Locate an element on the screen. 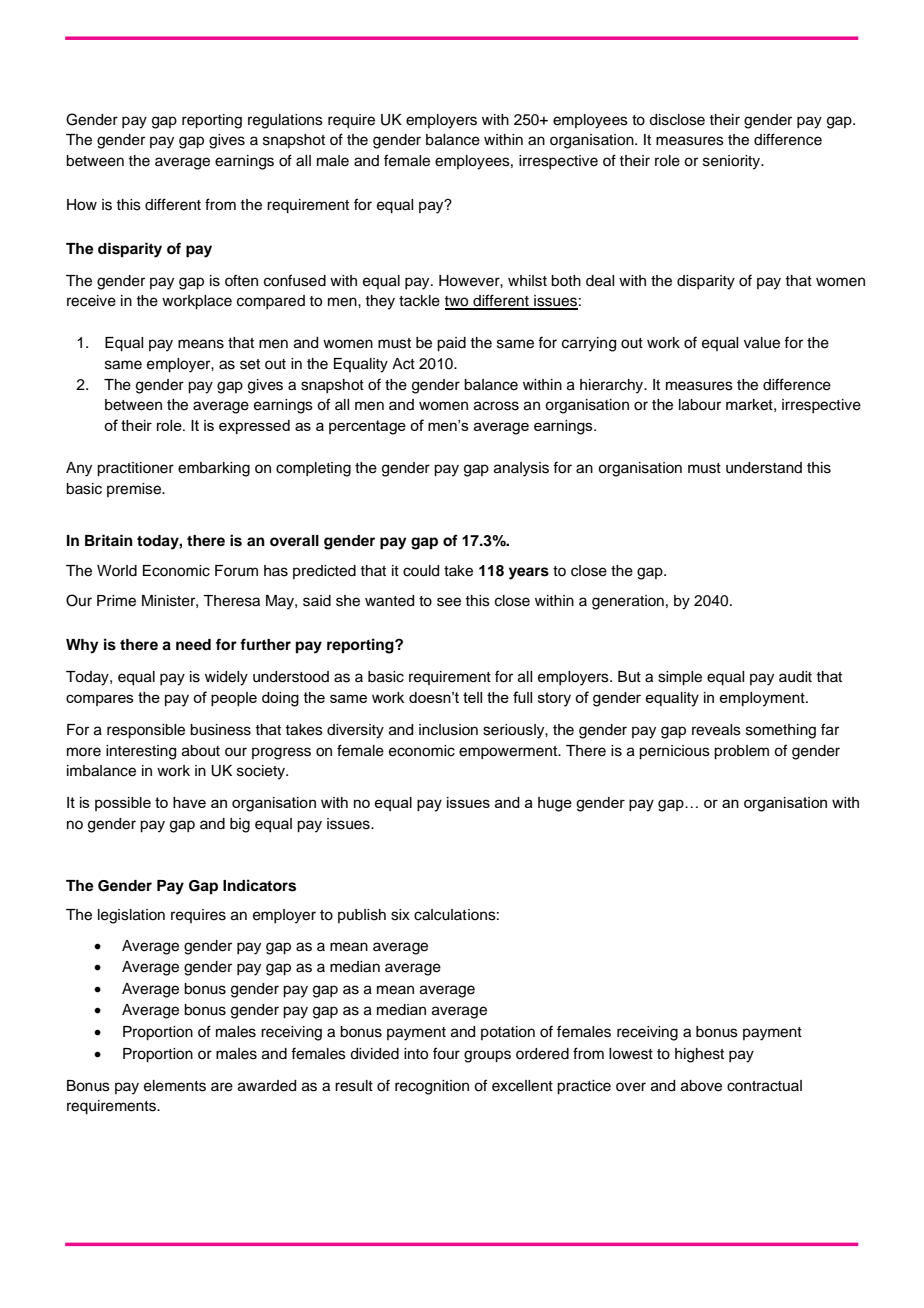 Image resolution: width=924 pixels, height=1308 pixels. Prime is located at coordinates (116, 601).
